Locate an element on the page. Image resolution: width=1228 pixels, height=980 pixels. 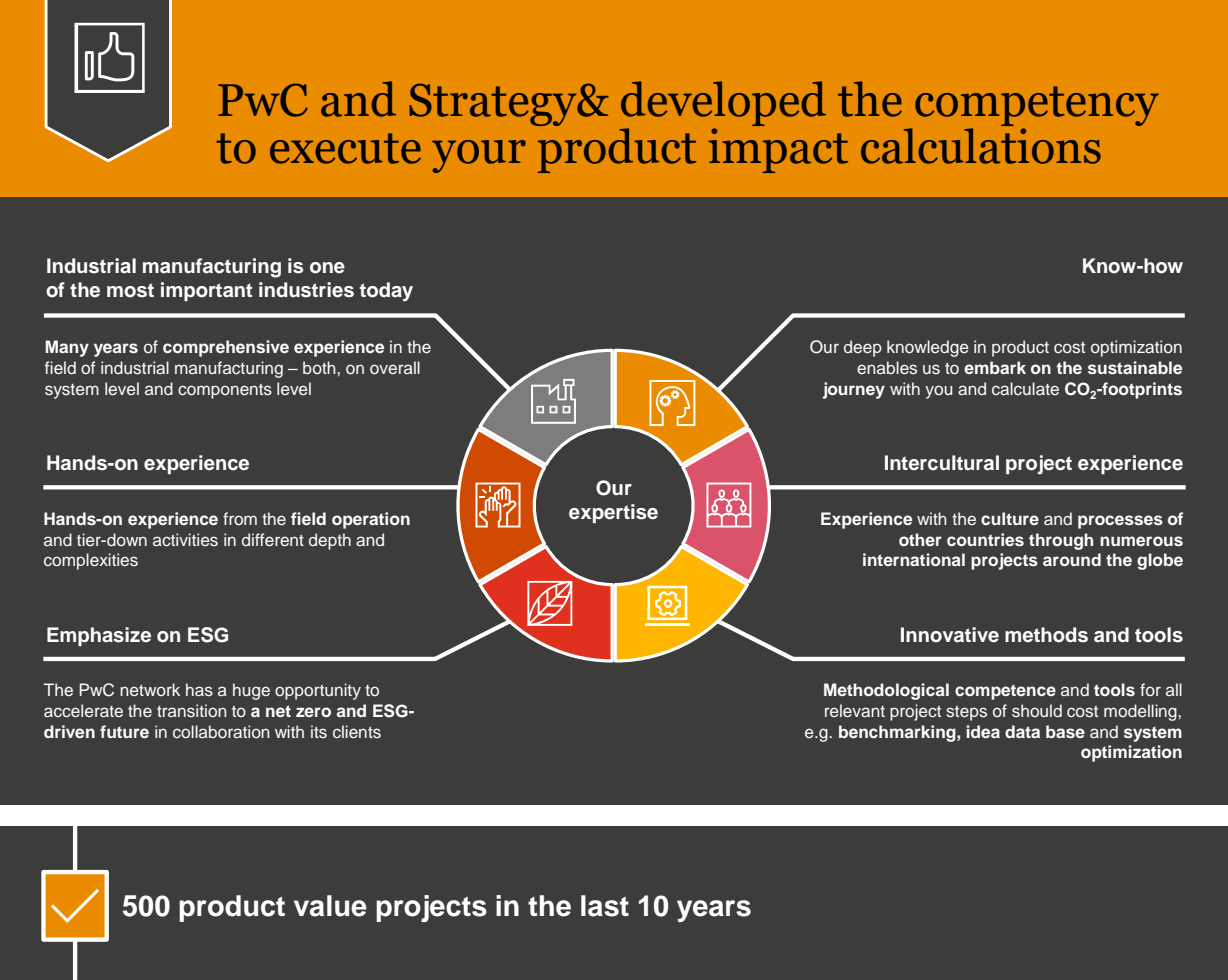
Methodological is located at coordinates (886, 691).
